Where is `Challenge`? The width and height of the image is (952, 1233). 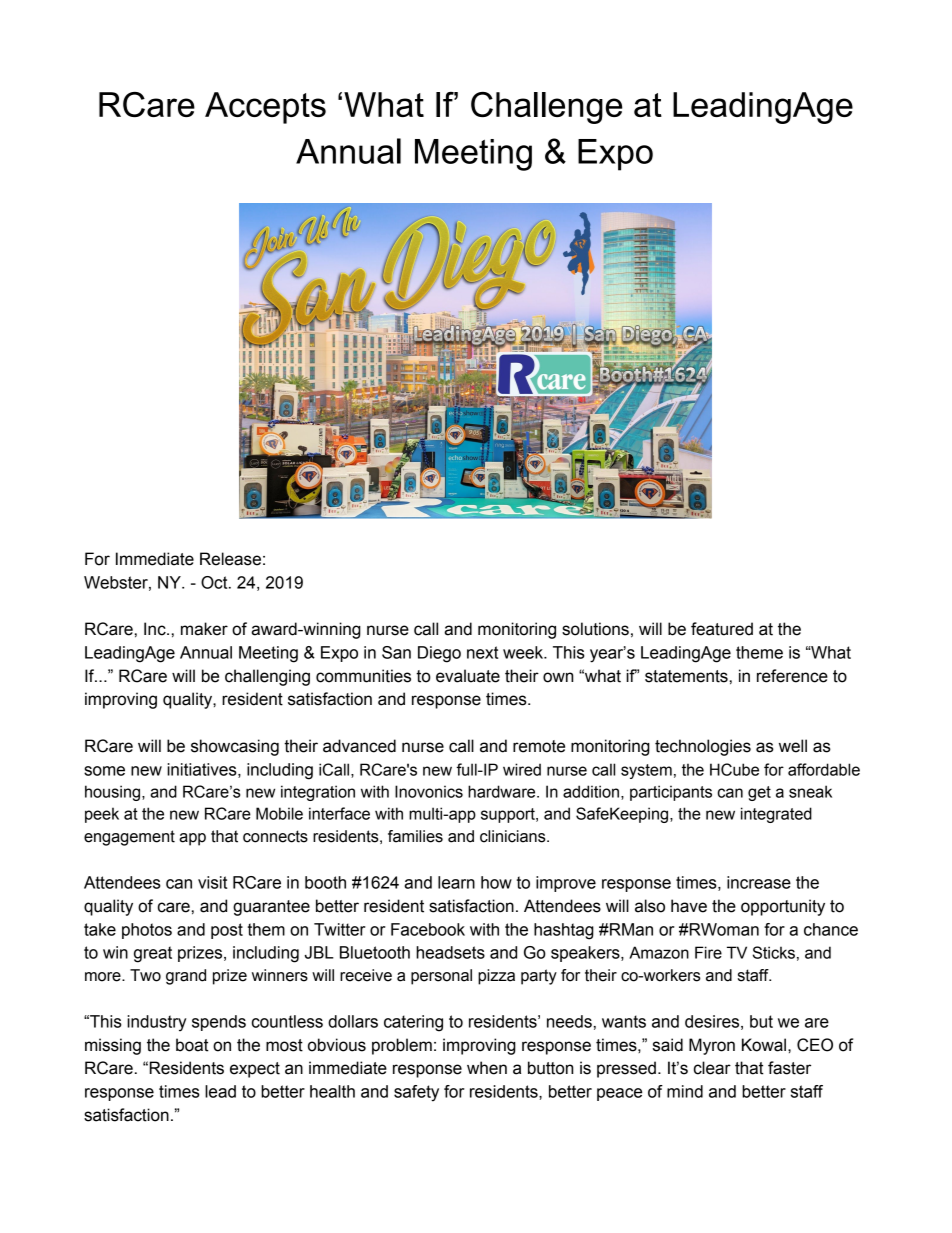 Challenge is located at coordinates (546, 108).
